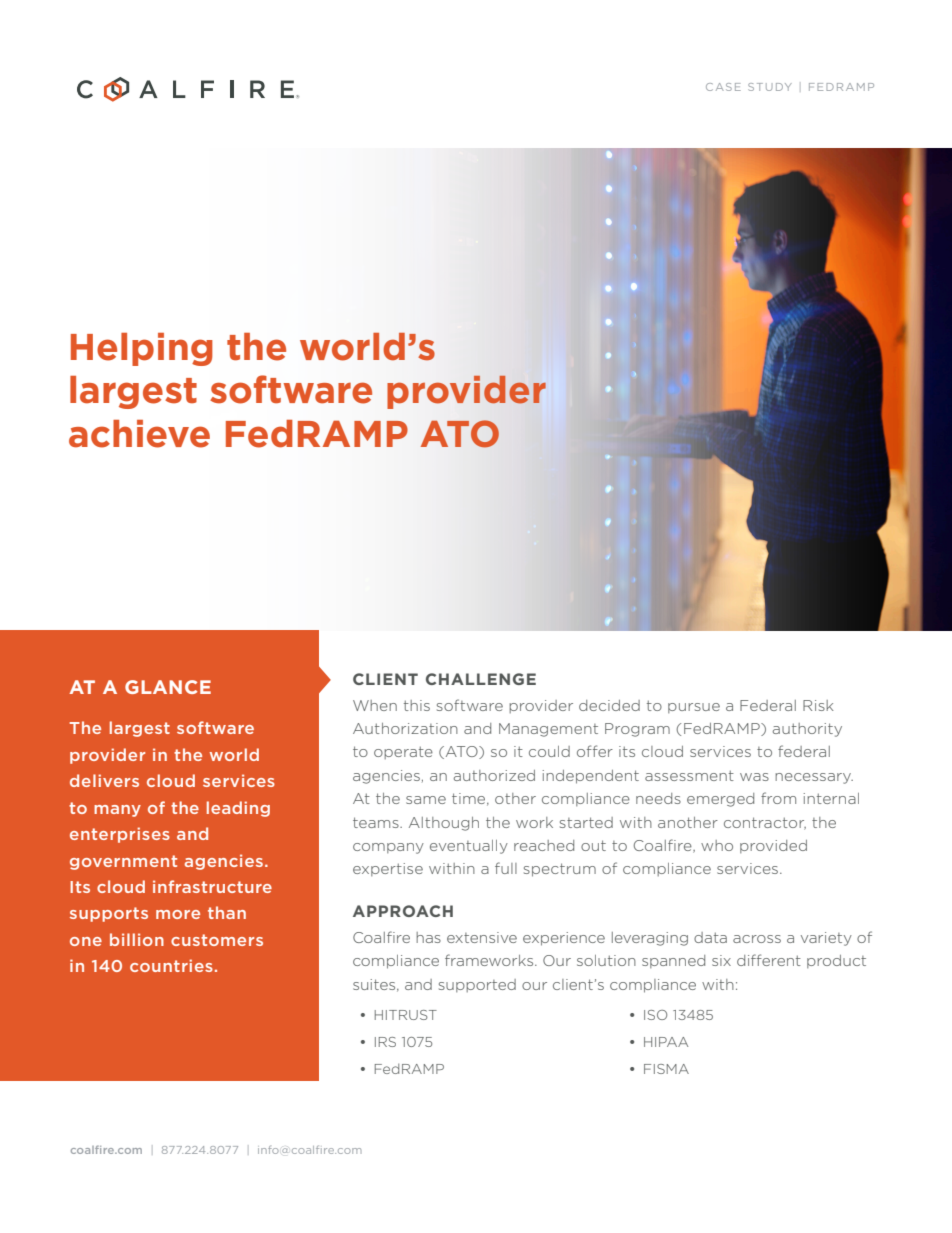 This screenshot has height=1233, width=952. What do you see at coordinates (770, 87) in the screenshot?
I see `STUDY` at bounding box center [770, 87].
